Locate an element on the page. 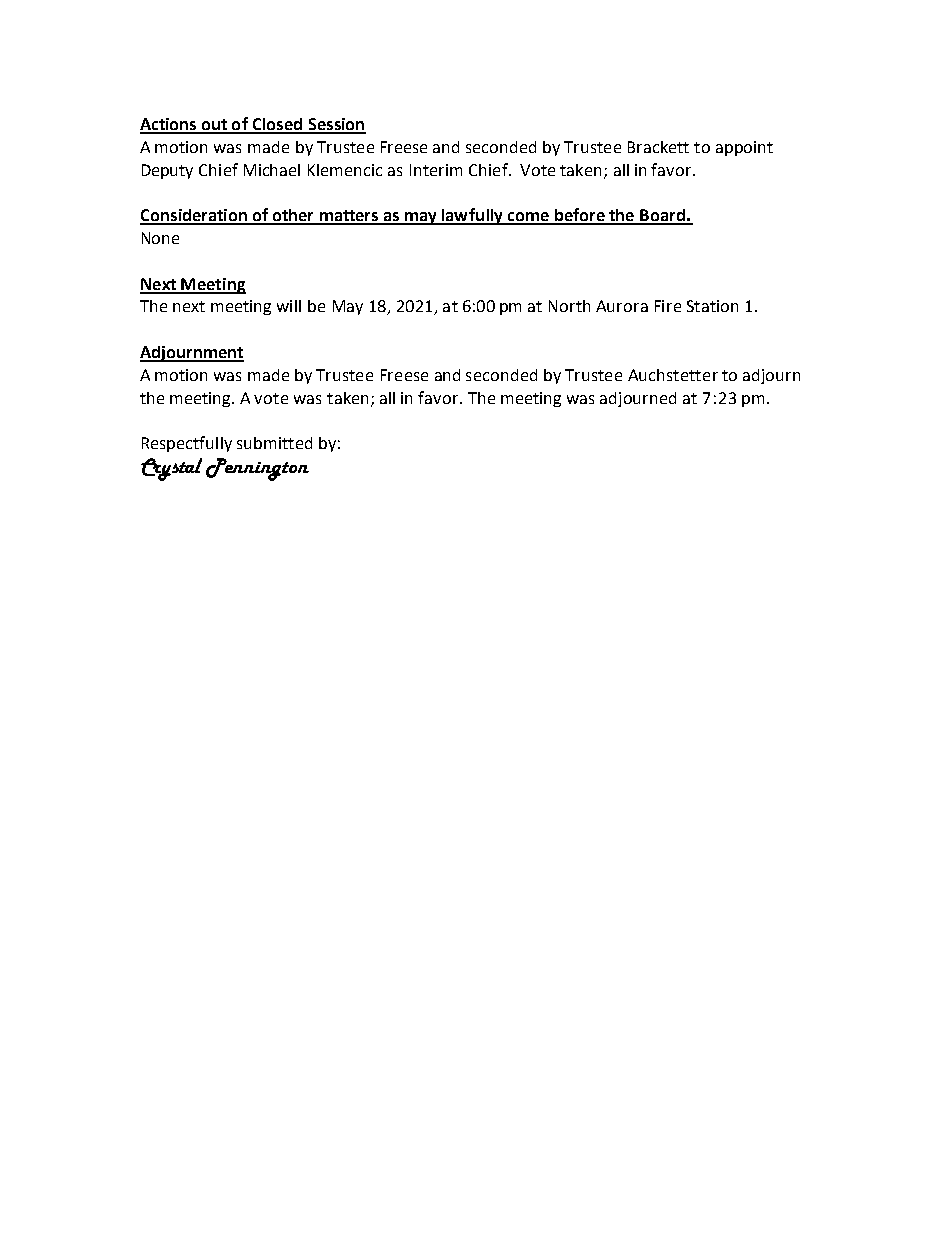 The height and width of the image is (1233, 952). come is located at coordinates (528, 218).
